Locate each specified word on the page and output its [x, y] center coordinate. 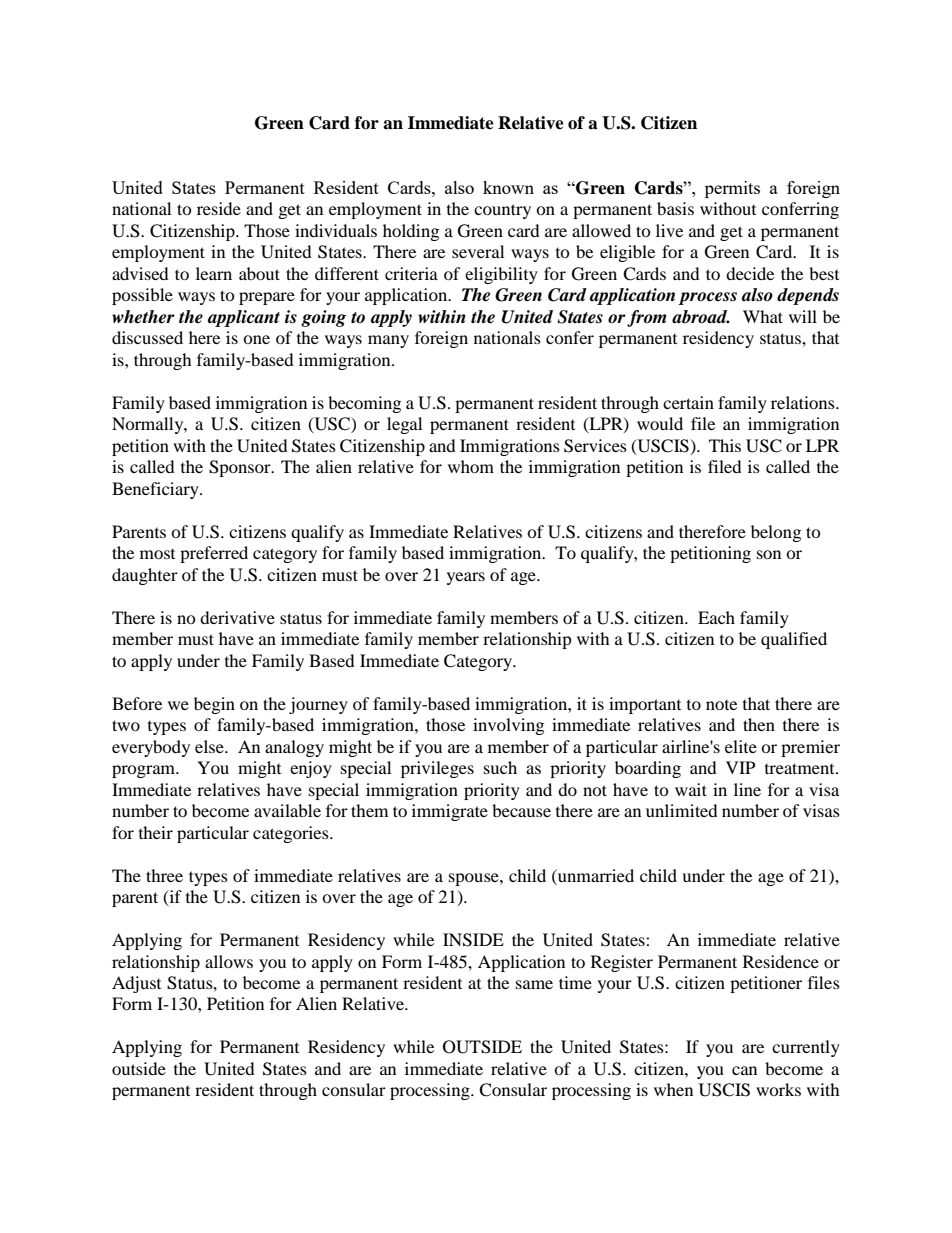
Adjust [136, 984]
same [534, 984]
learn [214, 273]
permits [732, 189]
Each [716, 617]
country [502, 211]
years [466, 578]
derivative [237, 617]
